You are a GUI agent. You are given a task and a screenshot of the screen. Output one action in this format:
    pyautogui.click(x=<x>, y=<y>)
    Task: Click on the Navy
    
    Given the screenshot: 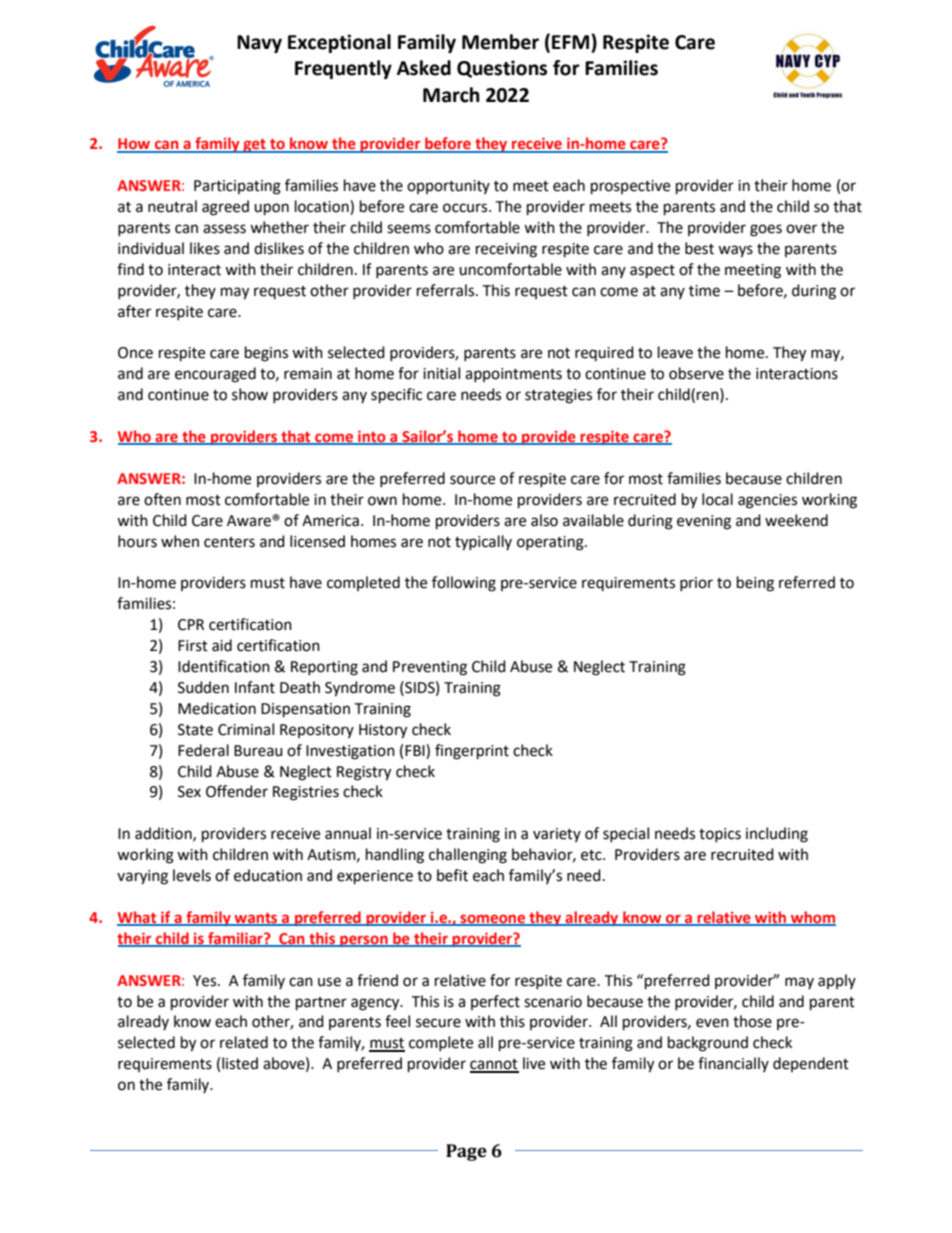 What is the action you would take?
    pyautogui.click(x=259, y=44)
